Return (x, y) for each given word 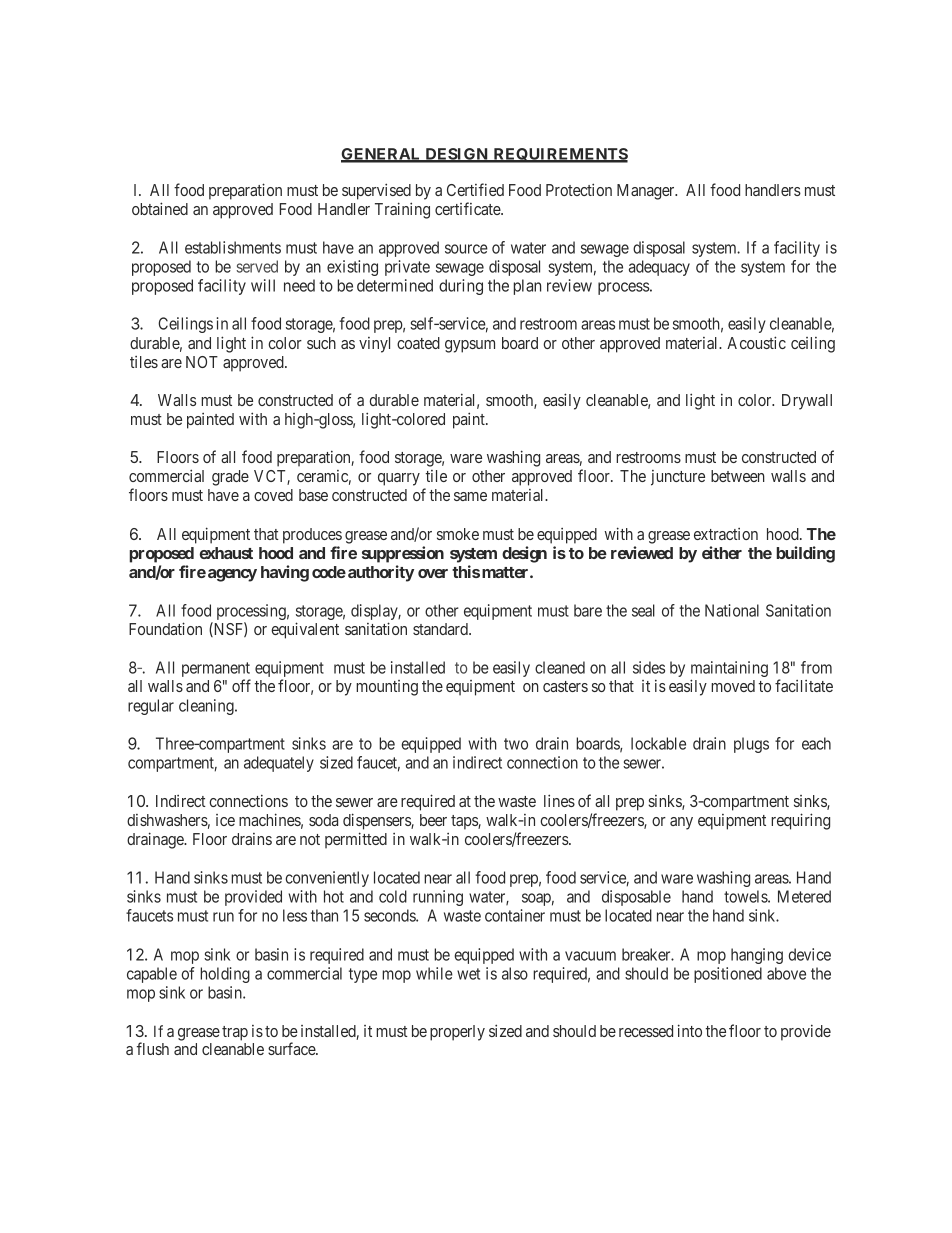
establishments (233, 247)
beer (433, 820)
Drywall (807, 402)
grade (230, 478)
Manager (647, 192)
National (732, 610)
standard (441, 629)
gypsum (470, 346)
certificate (468, 208)
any (681, 823)
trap (235, 1033)
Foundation (165, 628)
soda (323, 820)
